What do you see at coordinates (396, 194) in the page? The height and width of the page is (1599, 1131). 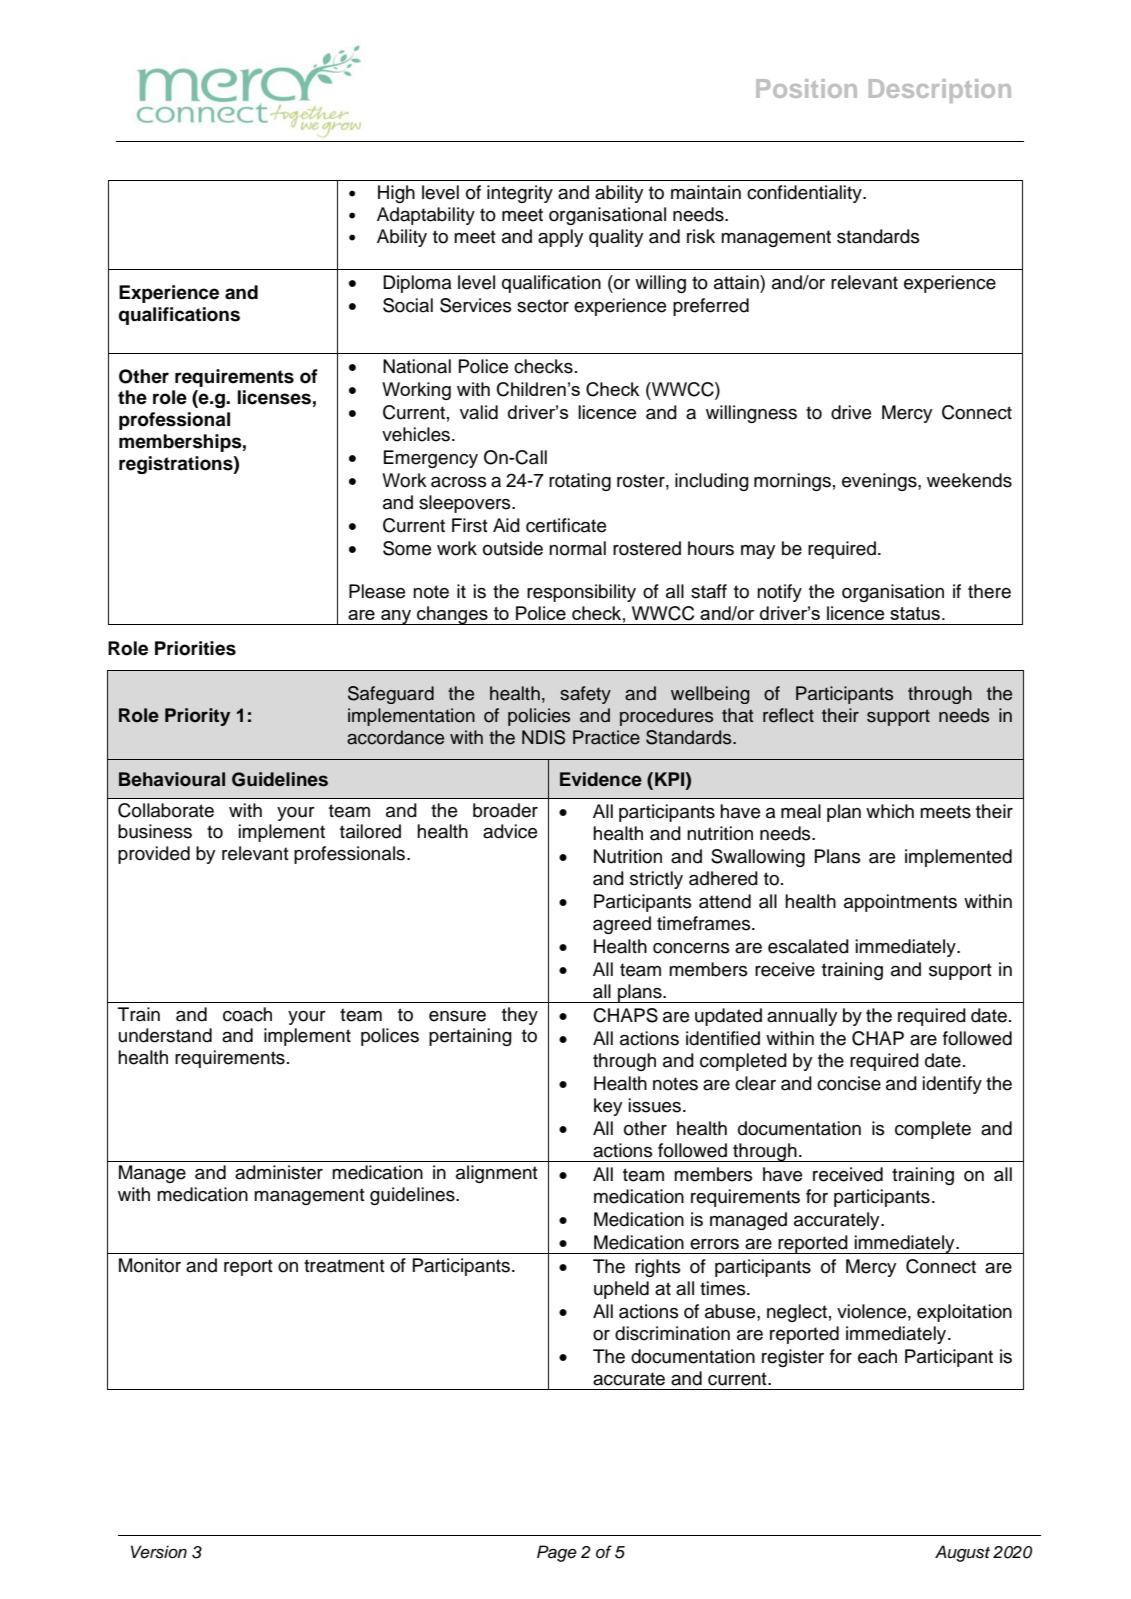 I see `High` at bounding box center [396, 194].
